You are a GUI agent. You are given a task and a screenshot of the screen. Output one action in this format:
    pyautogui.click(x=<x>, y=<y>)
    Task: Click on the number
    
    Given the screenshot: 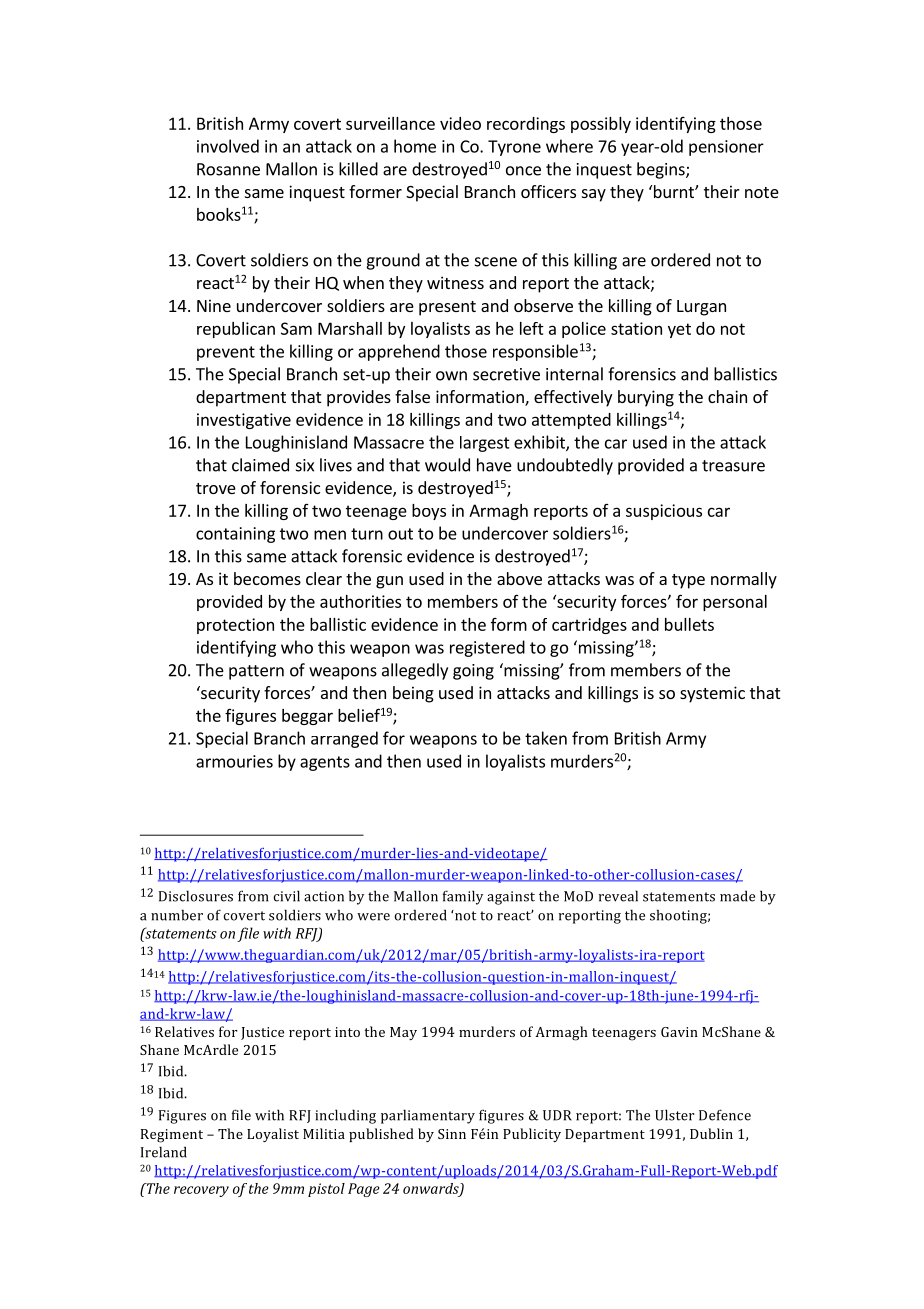 What is the action you would take?
    pyautogui.click(x=177, y=915)
